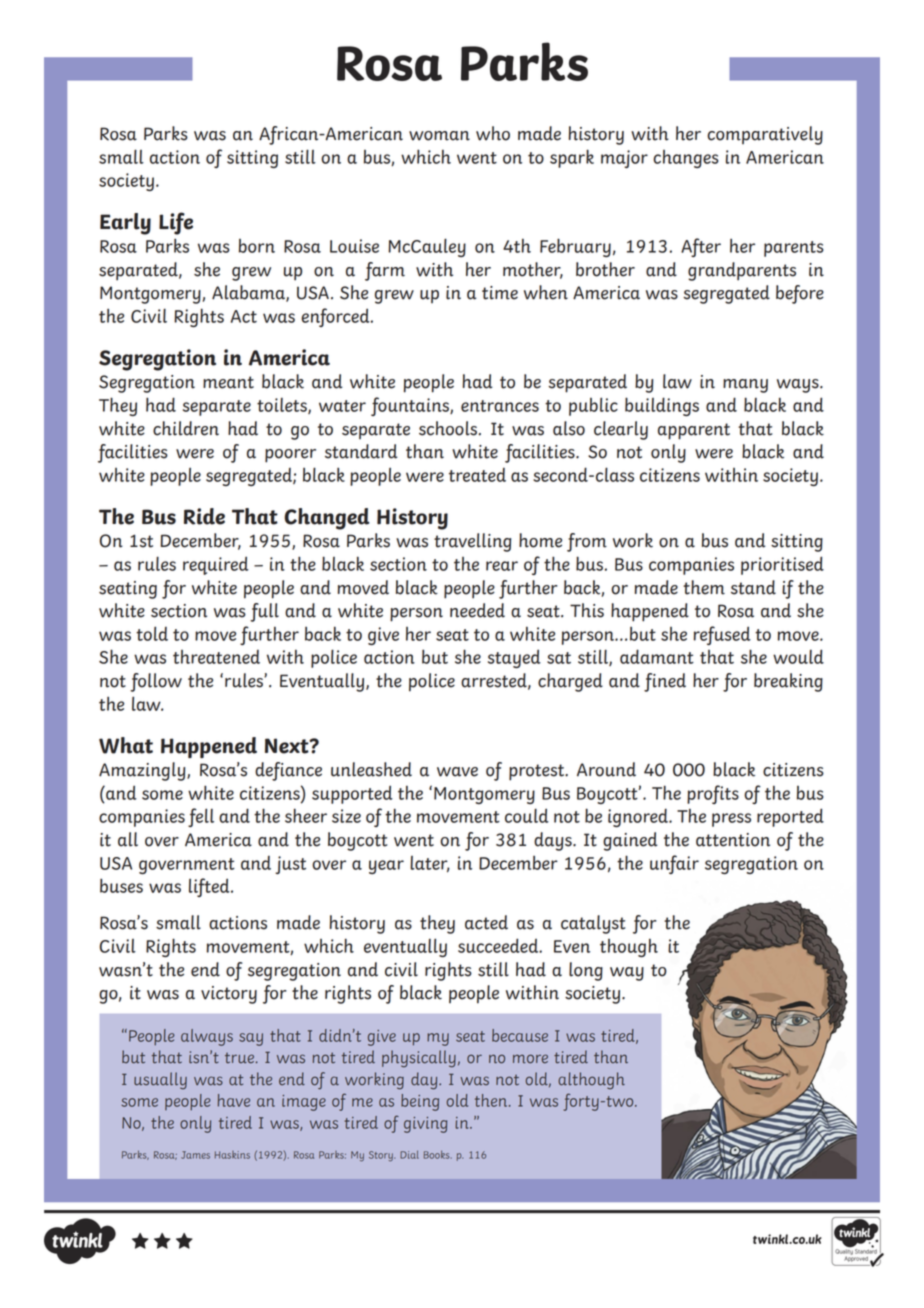 The image size is (924, 1308). What do you see at coordinates (176, 223) in the screenshot?
I see `Life` at bounding box center [176, 223].
